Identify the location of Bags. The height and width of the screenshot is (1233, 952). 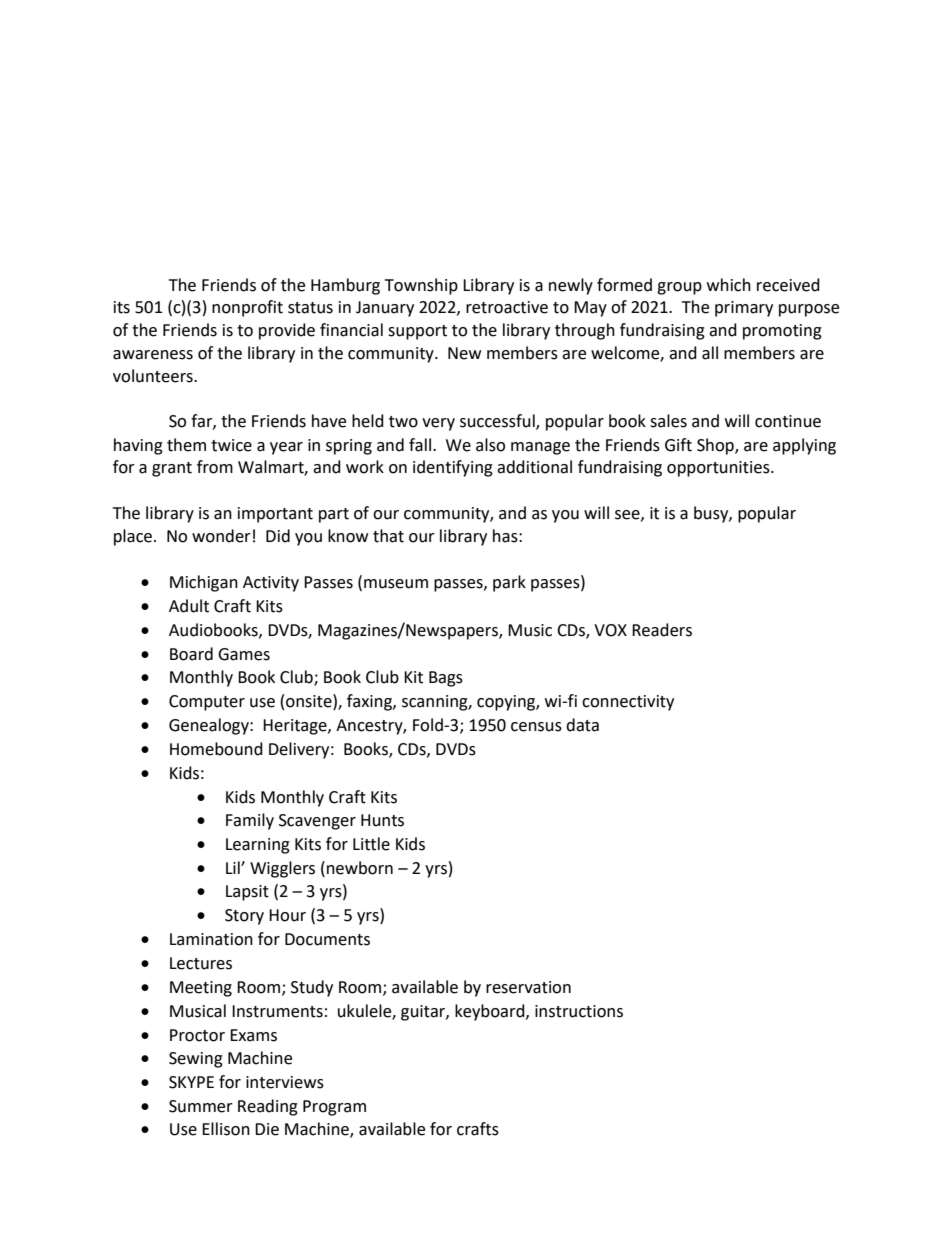
(446, 679).
